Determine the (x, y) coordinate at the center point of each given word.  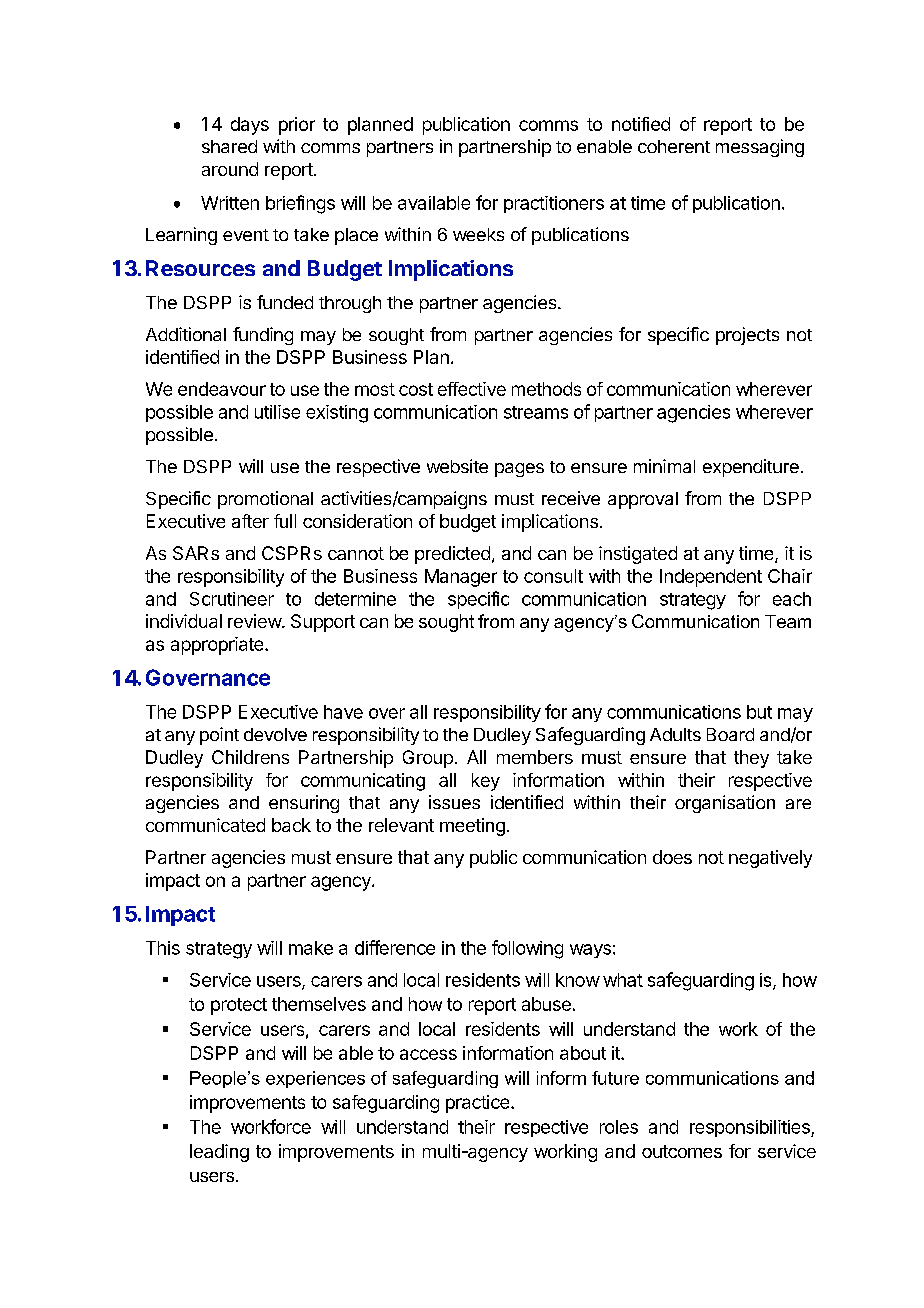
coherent (674, 146)
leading (219, 1153)
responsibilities (751, 1128)
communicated (205, 825)
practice (479, 1104)
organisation (725, 804)
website (457, 466)
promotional (265, 500)
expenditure (751, 468)
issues (454, 802)
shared (229, 146)
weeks (478, 234)
